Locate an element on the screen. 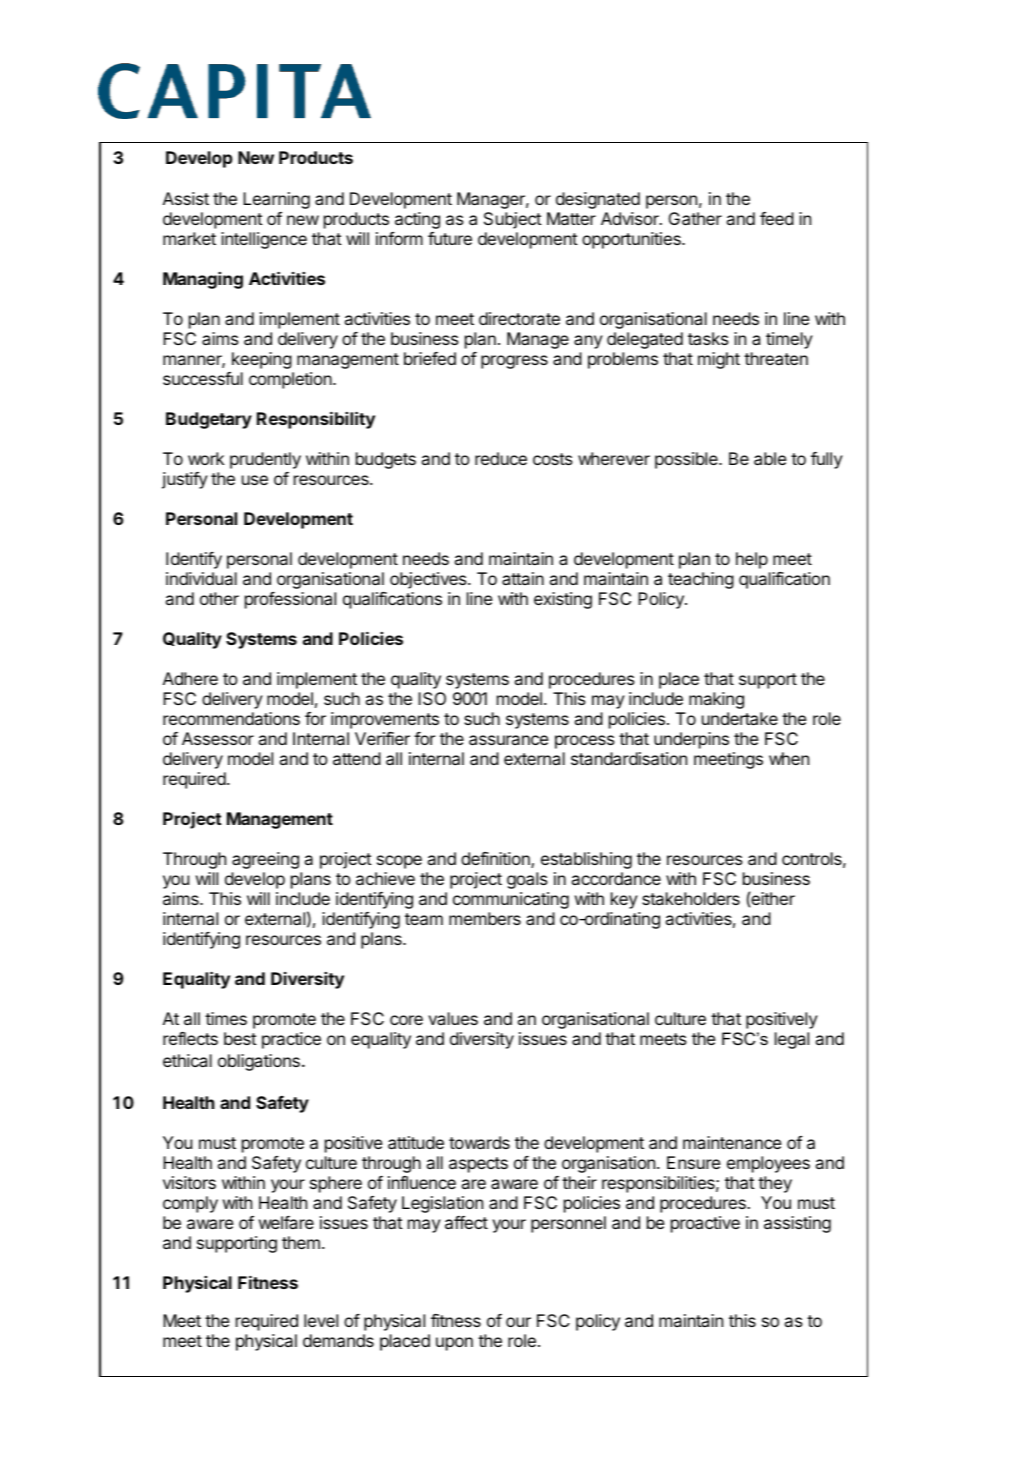  reduce is located at coordinates (501, 458).
